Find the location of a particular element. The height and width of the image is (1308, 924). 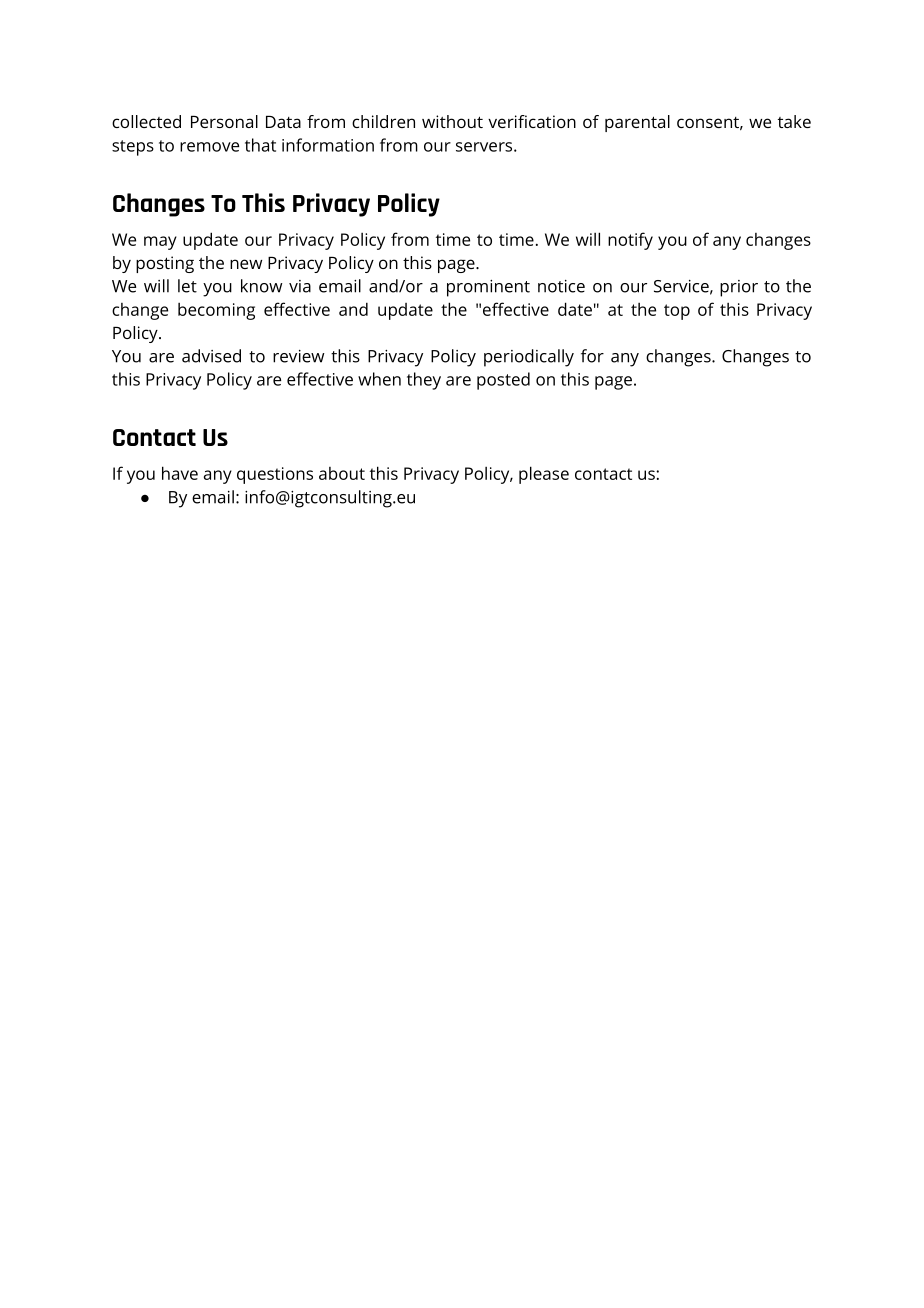

advised is located at coordinates (211, 356).
